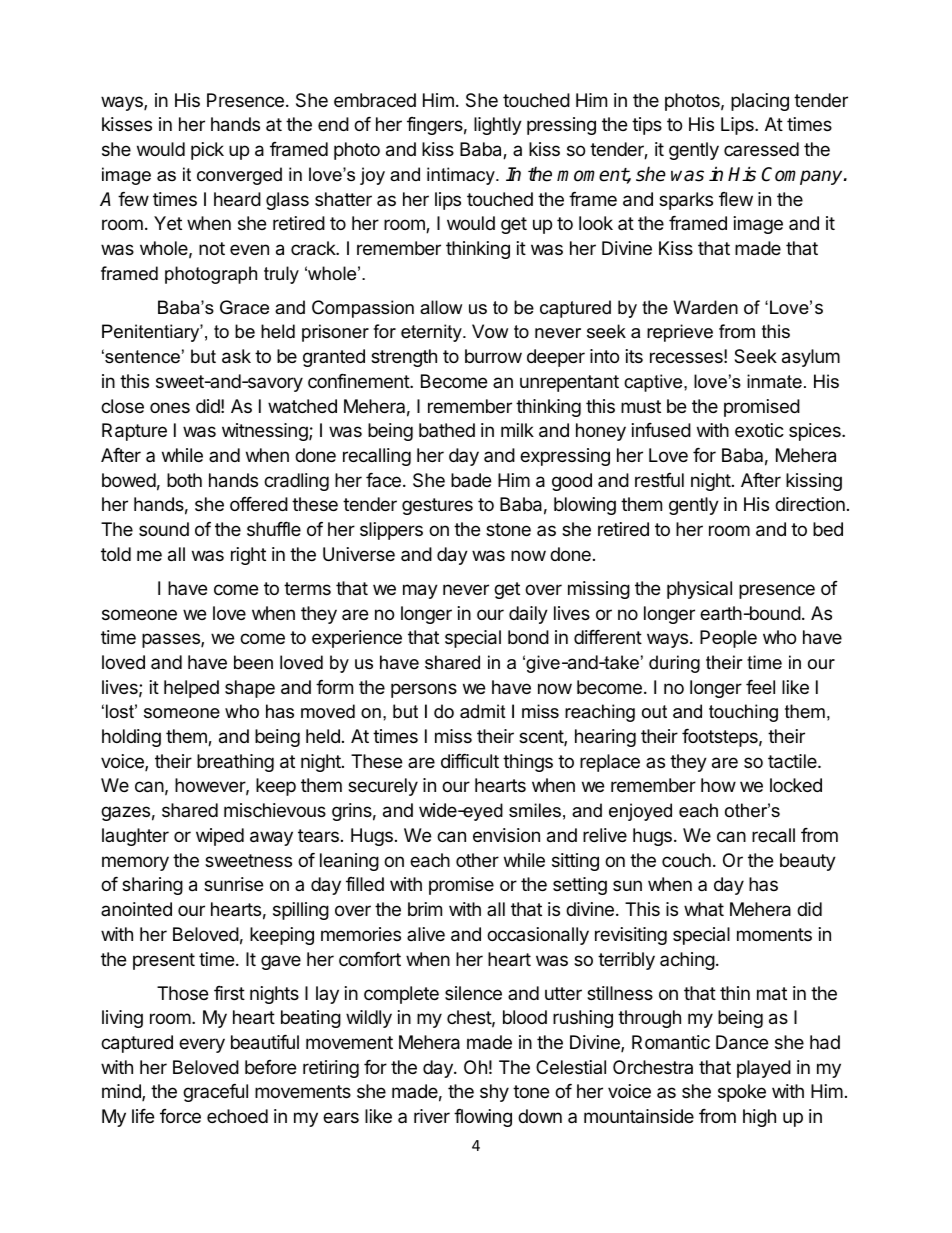 This page has height=1233, width=952. I want to click on wiped, so click(220, 837).
